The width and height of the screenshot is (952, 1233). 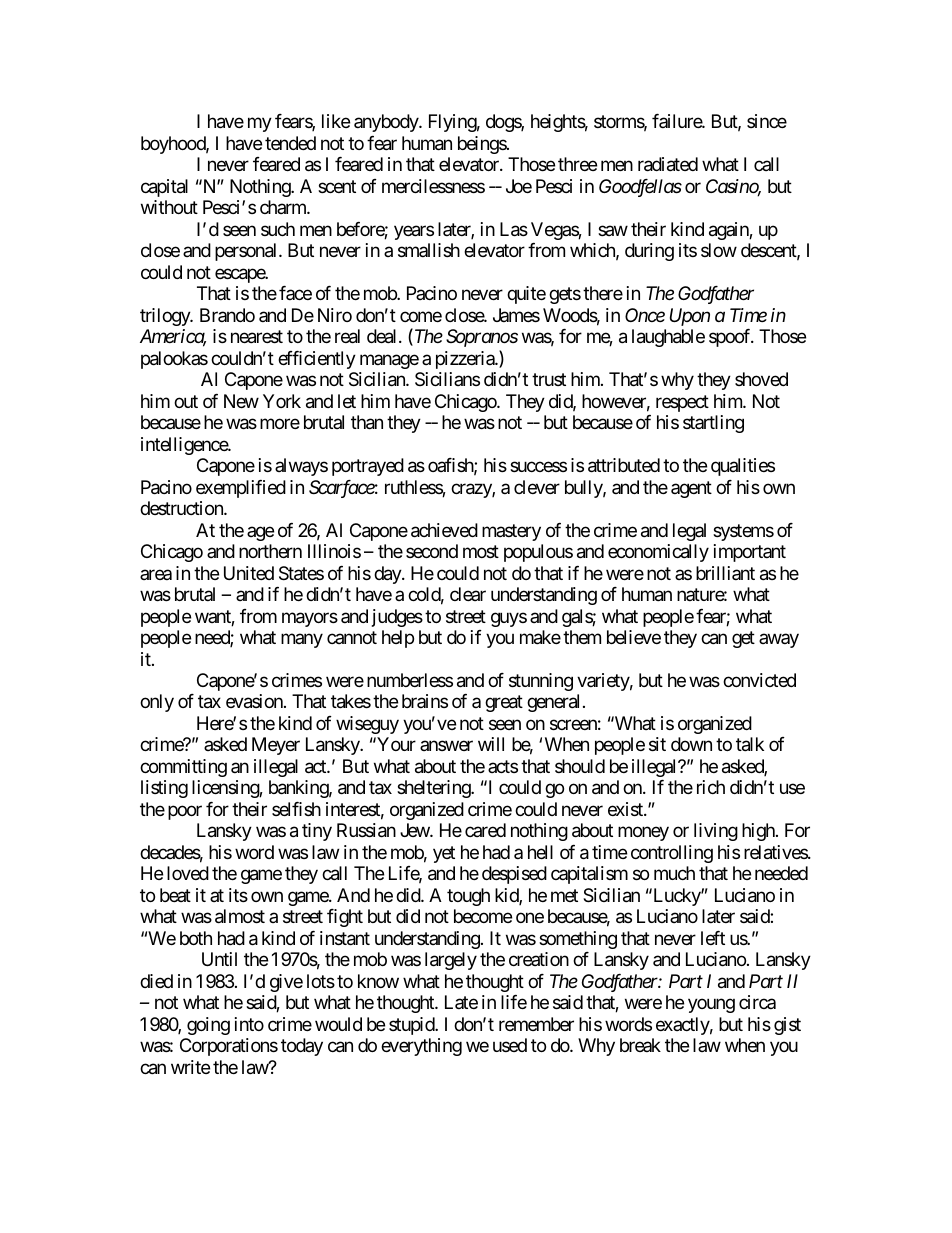 What do you see at coordinates (537, 487) in the screenshot?
I see `clever` at bounding box center [537, 487].
